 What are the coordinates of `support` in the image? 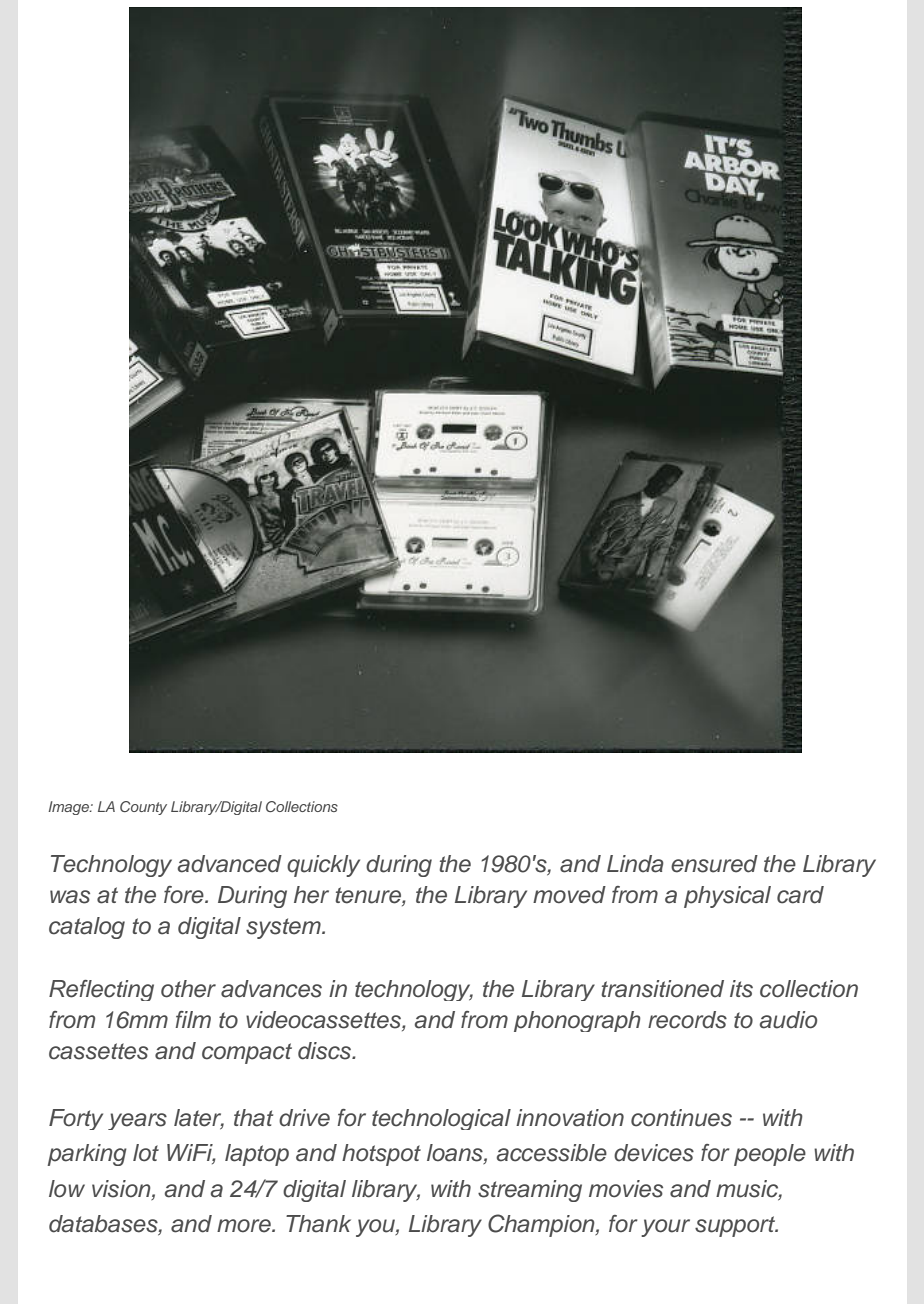 It's located at (736, 1226).
